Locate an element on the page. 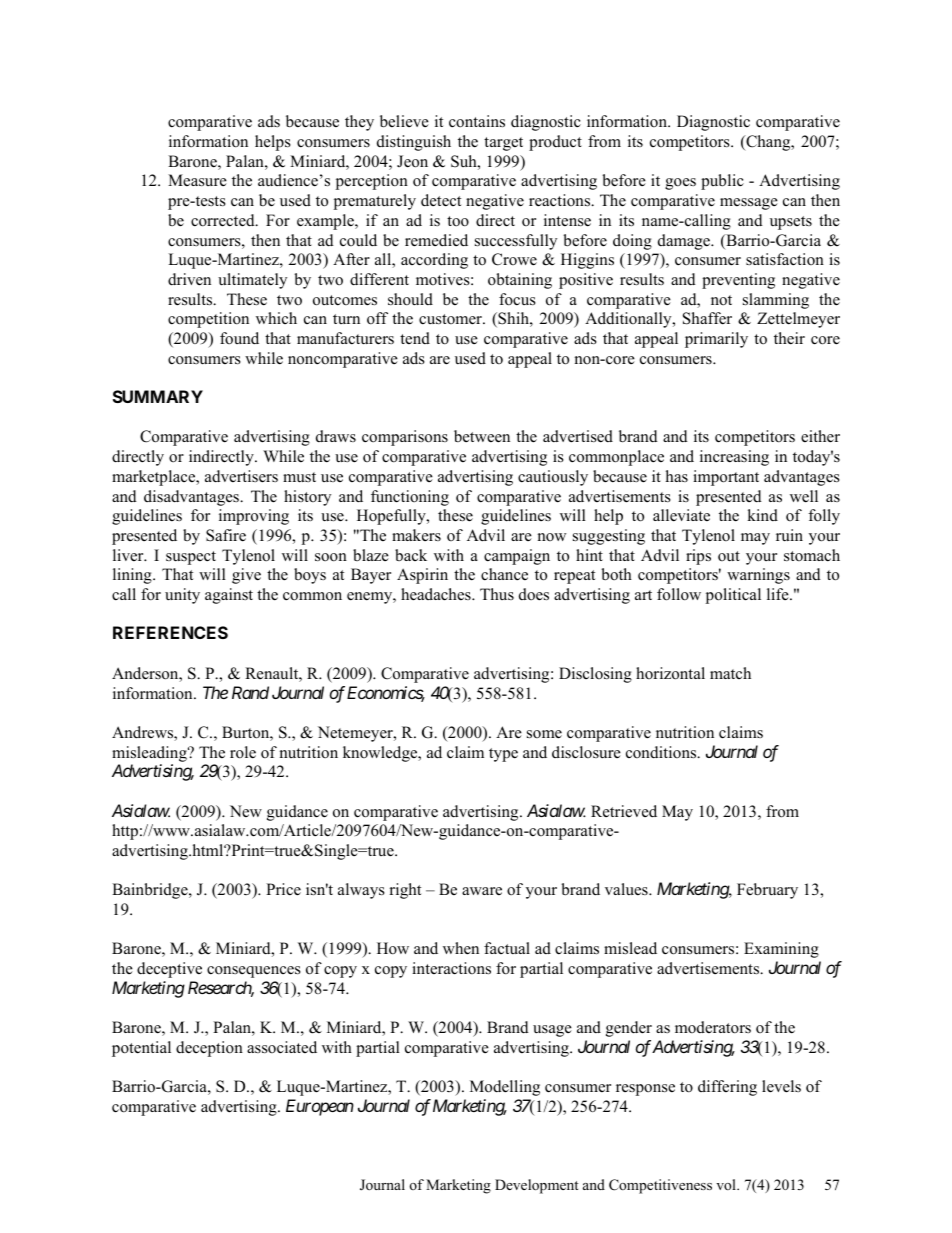 This page has height=1233, width=952. role is located at coordinates (243, 752).
